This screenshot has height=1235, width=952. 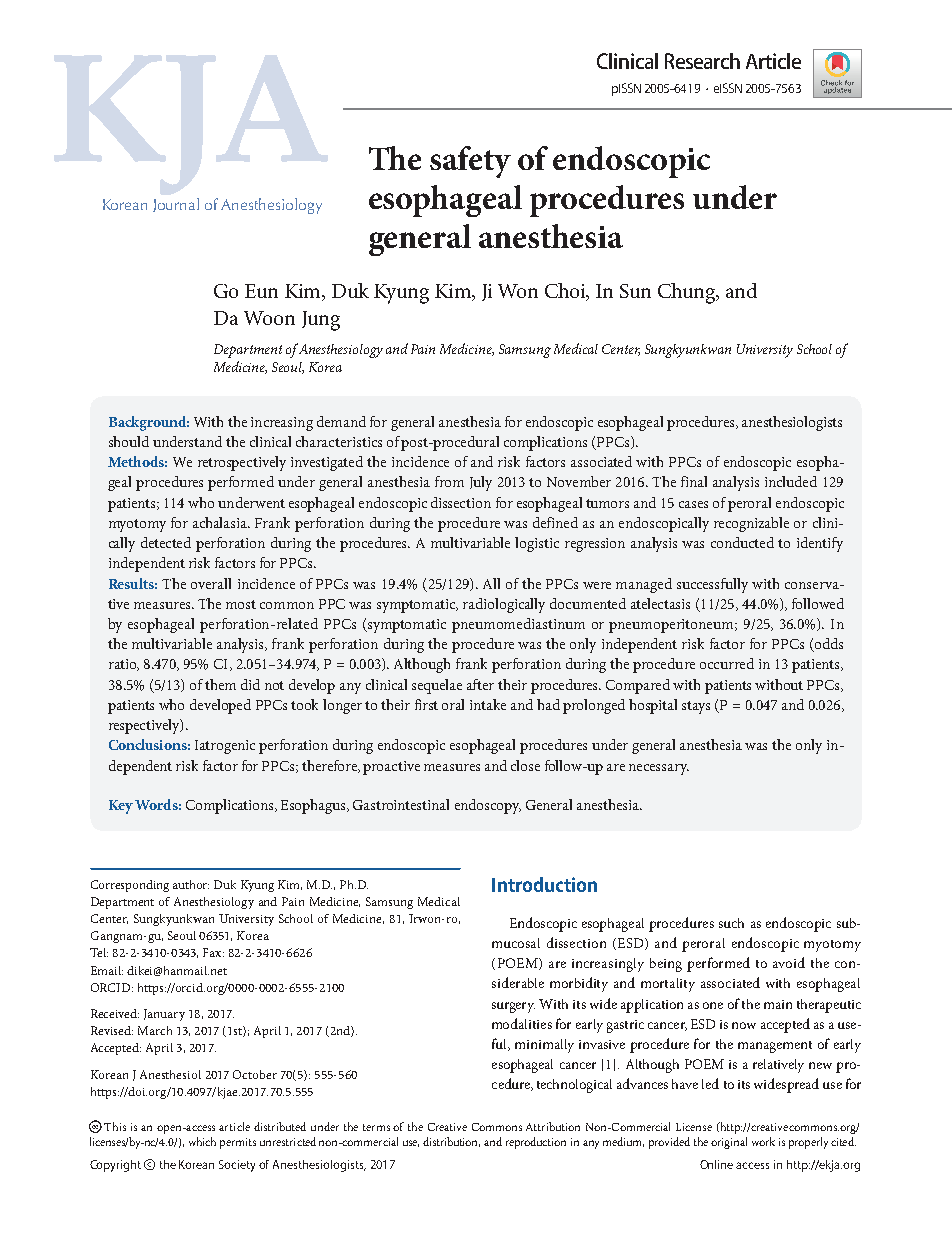 What do you see at coordinates (176, 205) in the screenshot?
I see `Journal` at bounding box center [176, 205].
